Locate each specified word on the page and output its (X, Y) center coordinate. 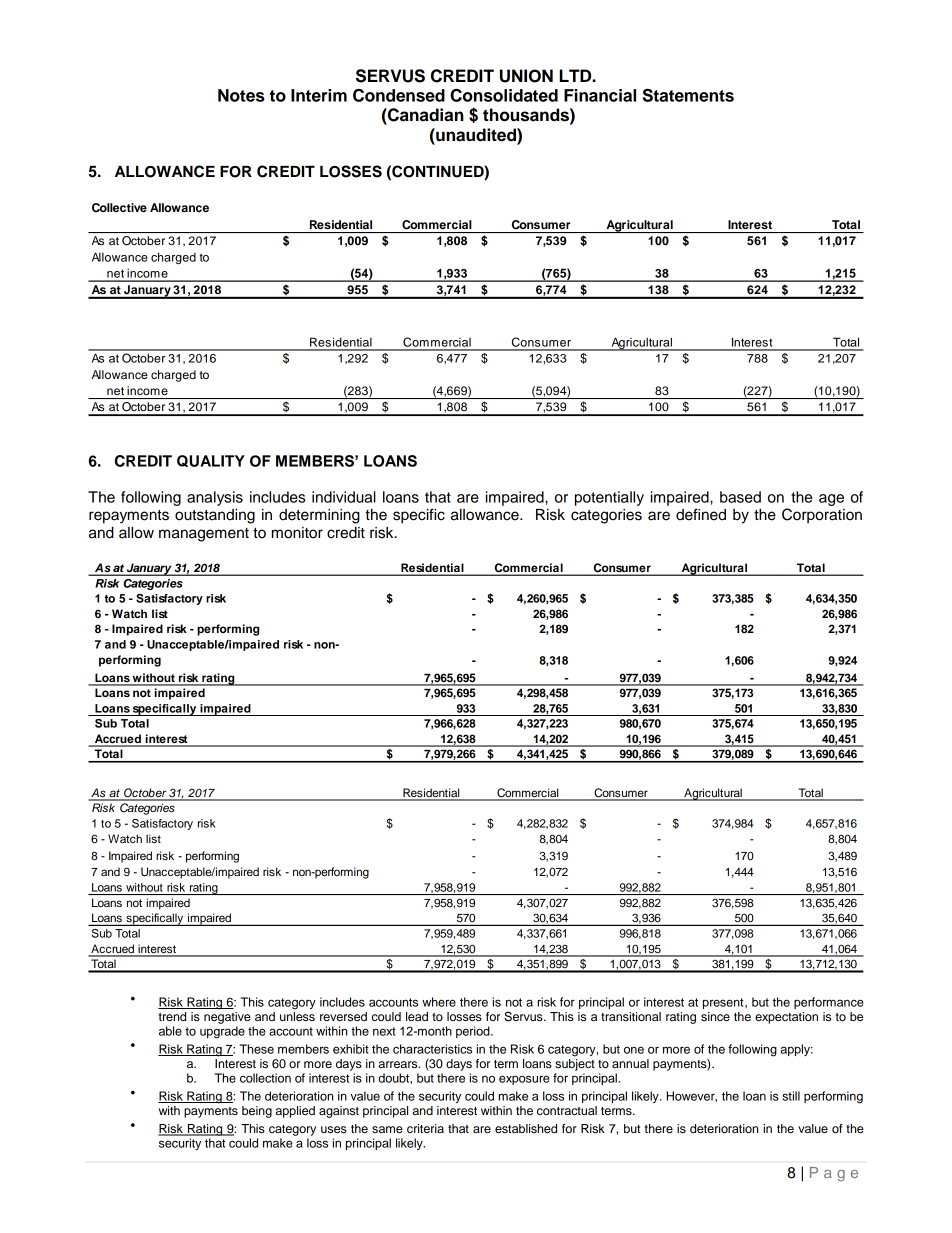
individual (344, 497)
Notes (241, 95)
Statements (688, 95)
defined (701, 514)
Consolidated (504, 95)
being (257, 1112)
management (204, 535)
